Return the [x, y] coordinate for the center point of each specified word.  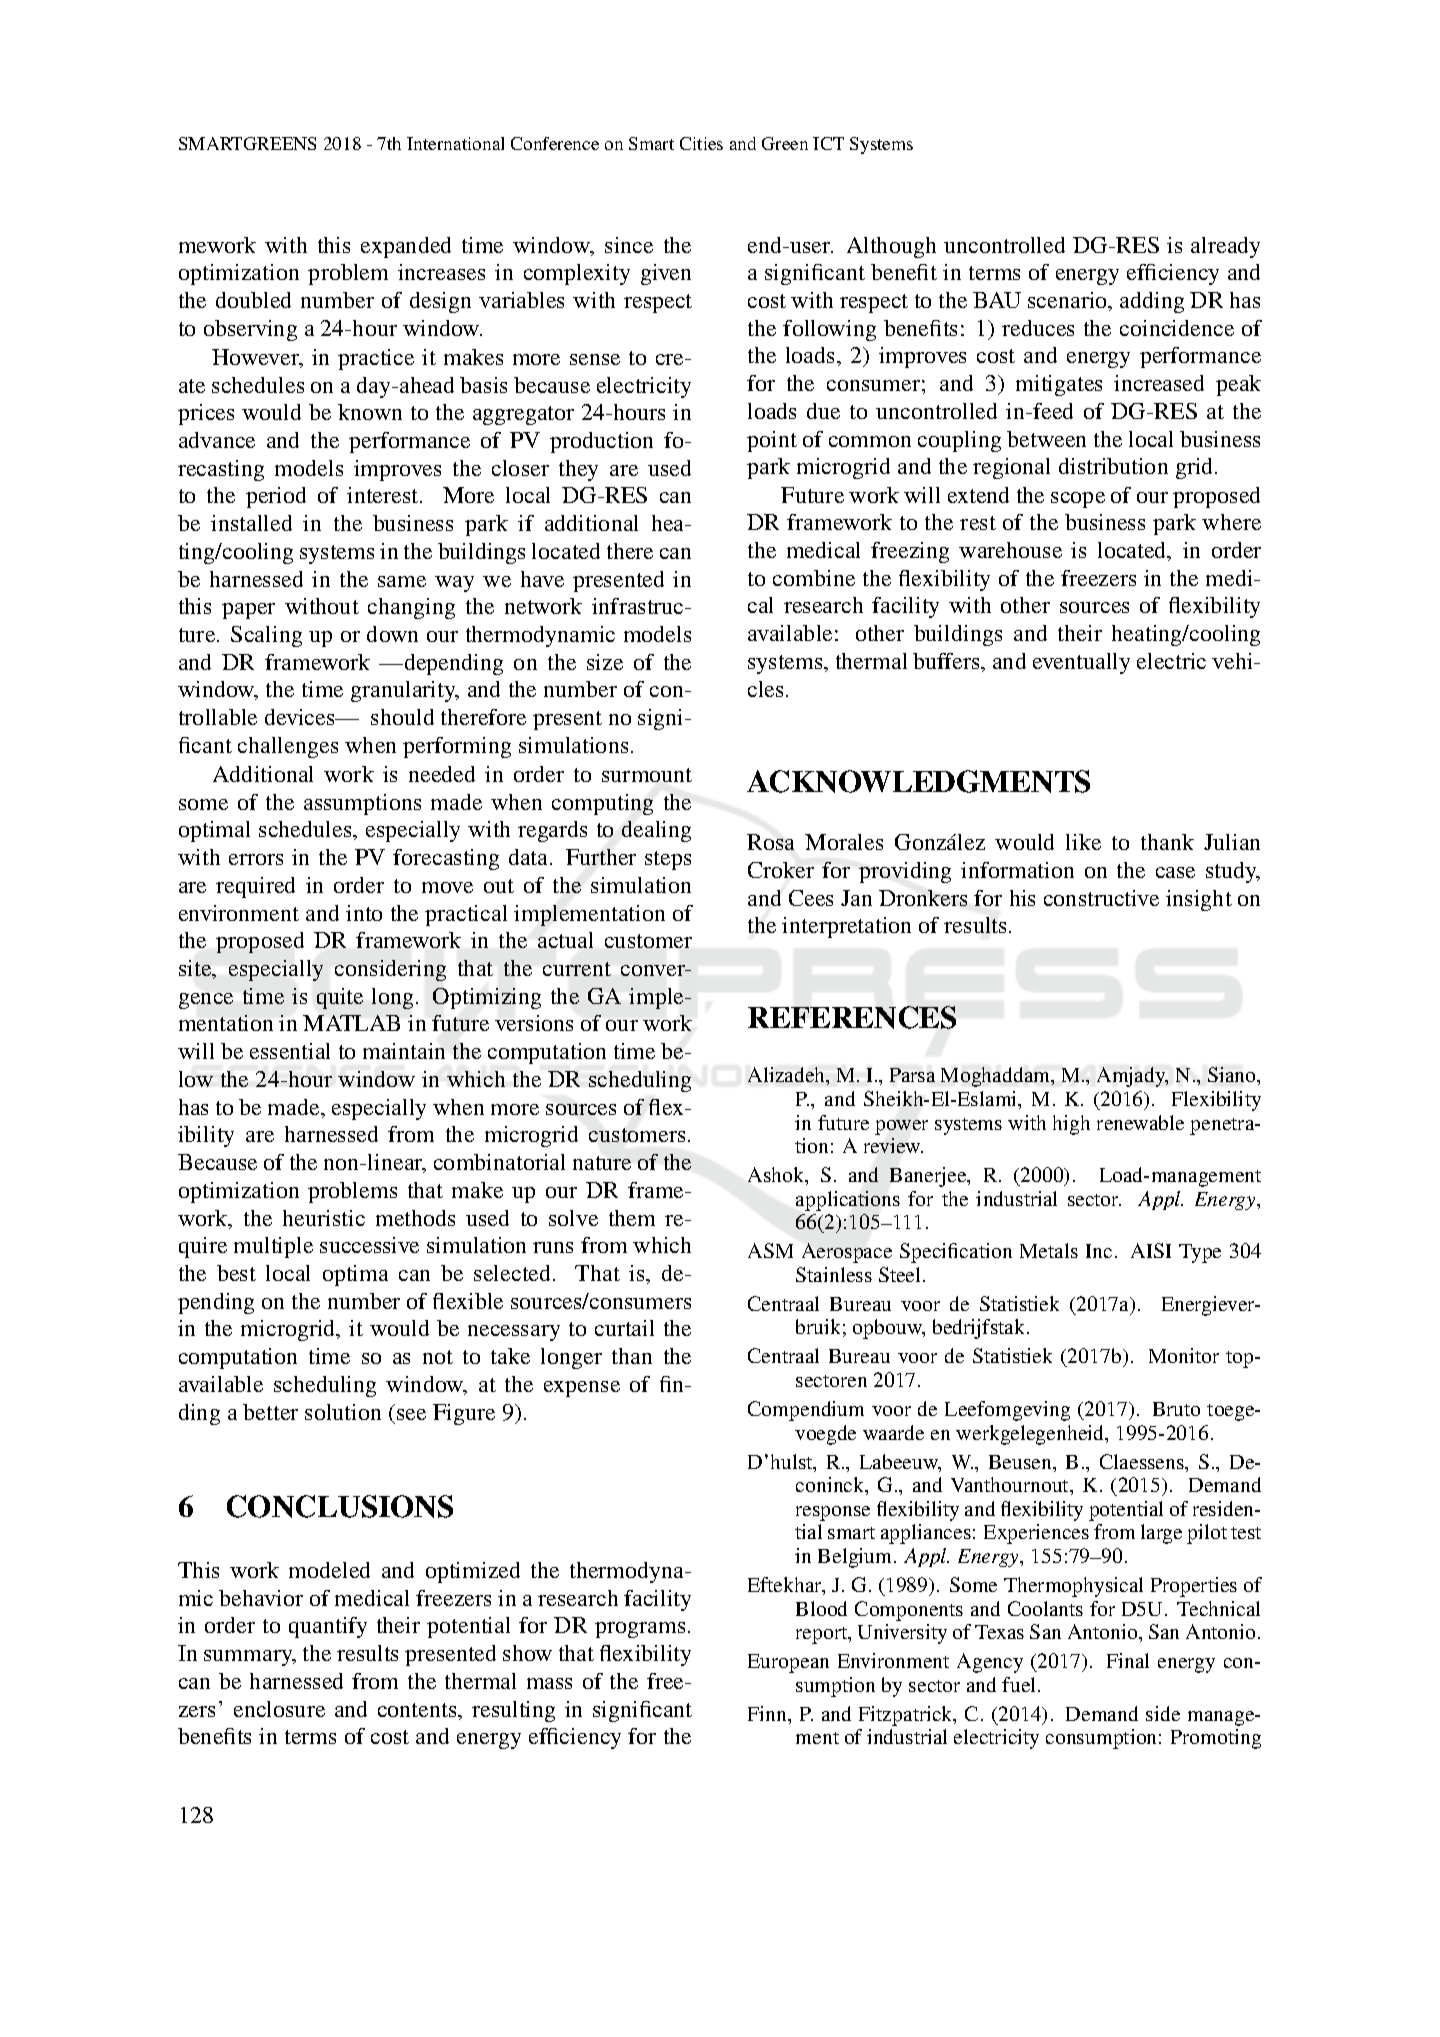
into [364, 913]
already [1225, 247]
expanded [406, 247]
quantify [328, 1627]
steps [668, 860]
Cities [701, 143]
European [788, 1663]
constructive [1101, 898]
